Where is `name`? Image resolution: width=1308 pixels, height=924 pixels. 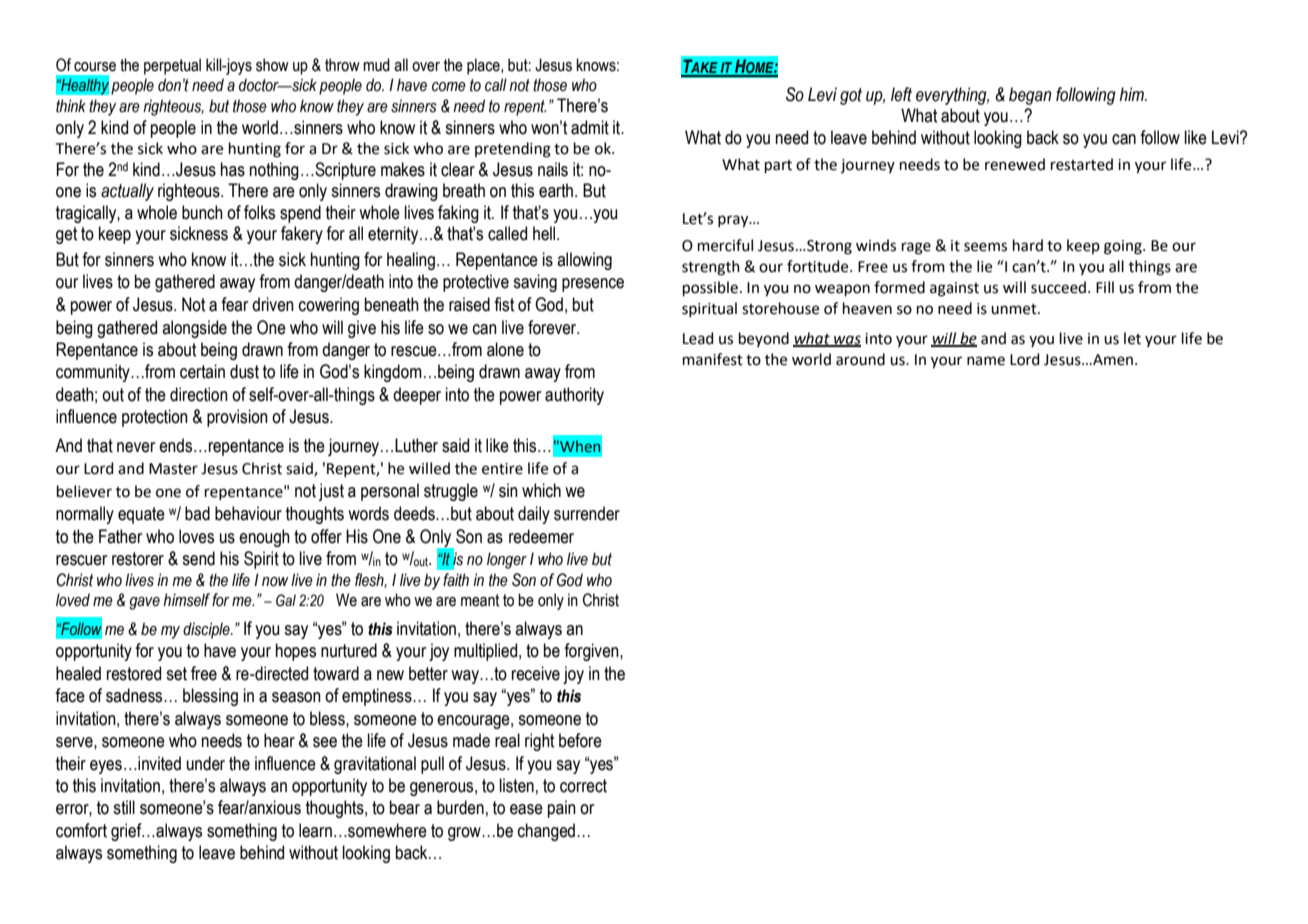
name is located at coordinates (986, 361).
